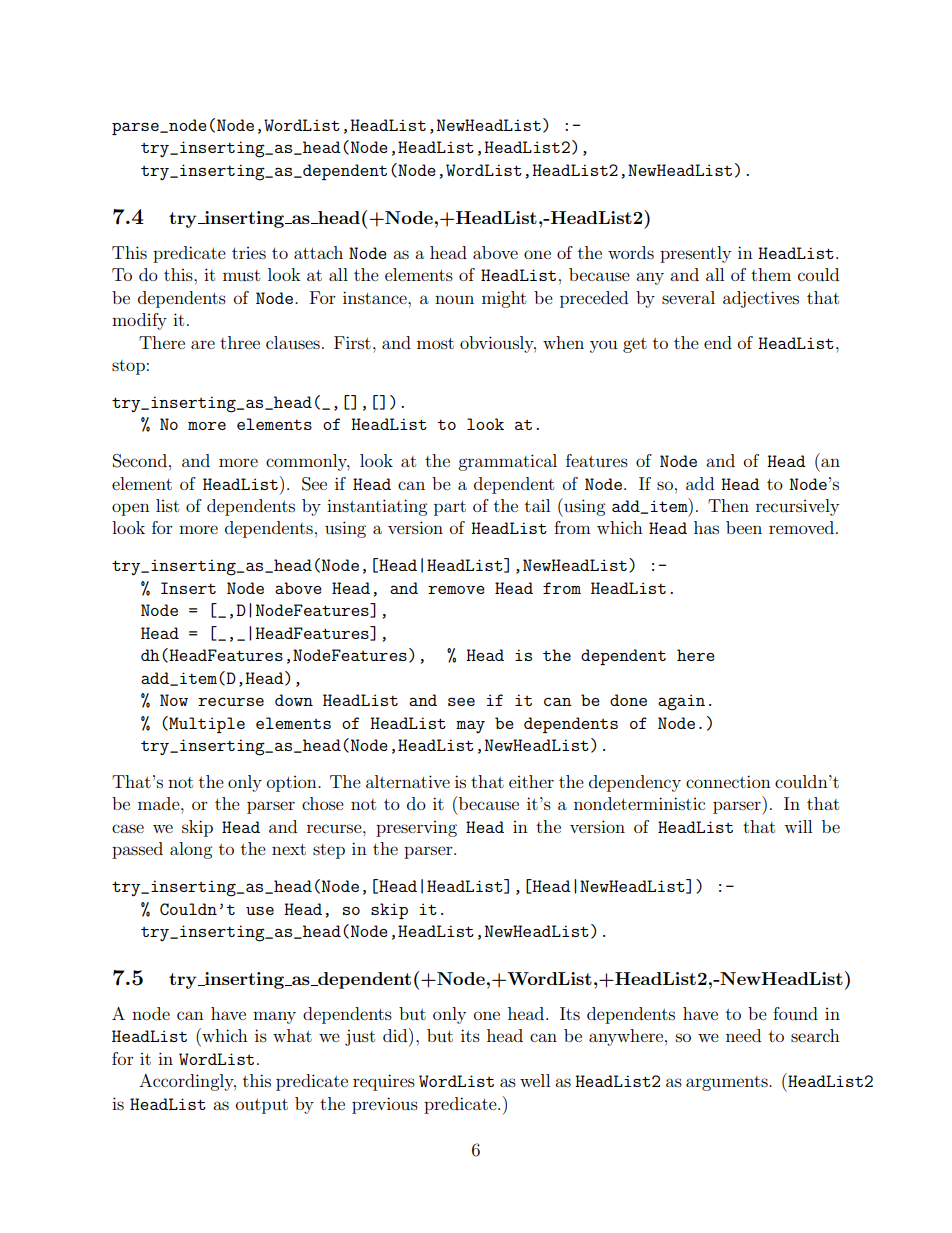 Image resolution: width=952 pixels, height=1233 pixels. I want to click on preserving, so click(416, 829).
